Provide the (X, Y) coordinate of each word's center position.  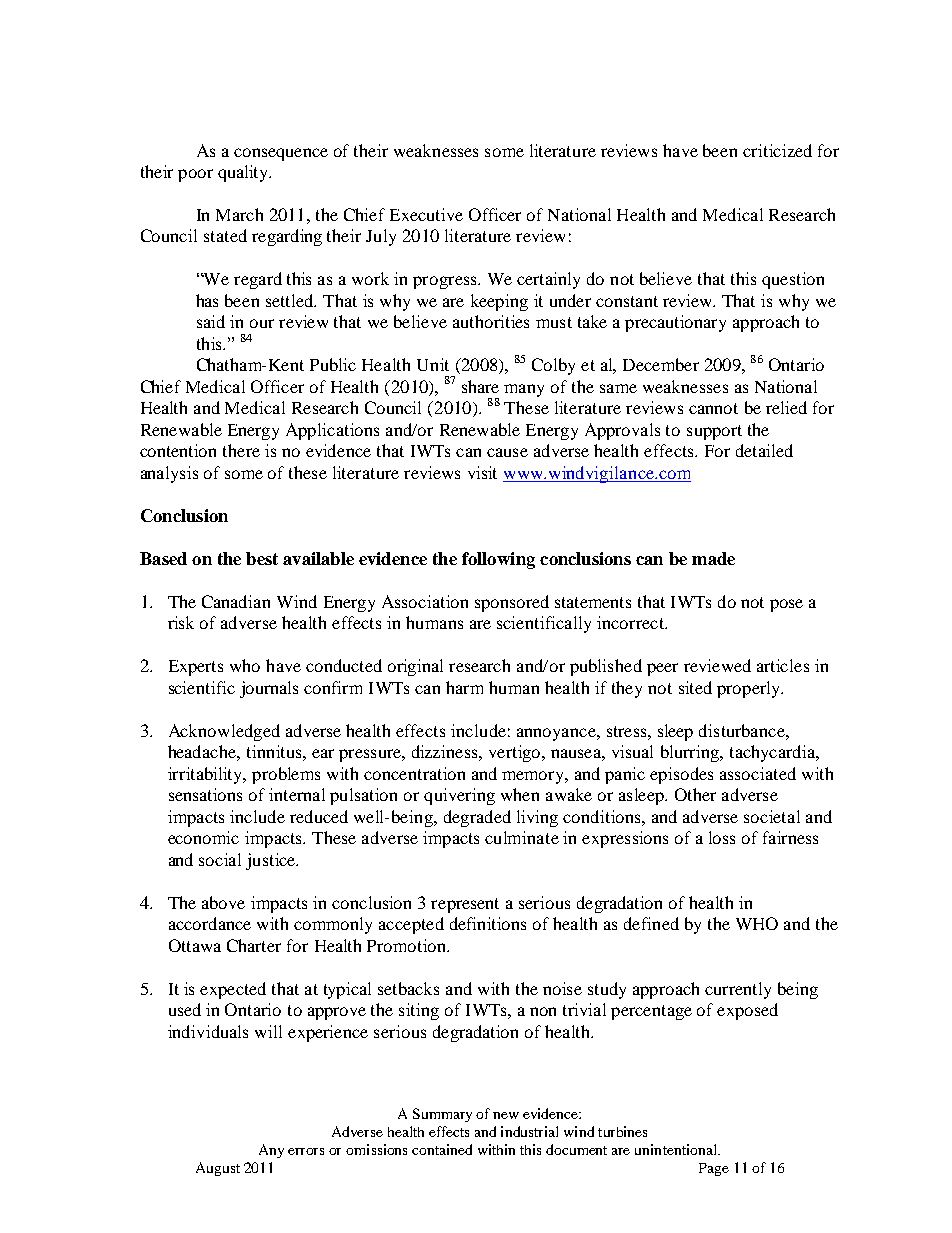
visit (482, 472)
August (218, 1169)
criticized (777, 150)
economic (203, 837)
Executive (426, 214)
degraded (477, 818)
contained (442, 1149)
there (241, 450)
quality (244, 173)
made (713, 558)
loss (722, 837)
